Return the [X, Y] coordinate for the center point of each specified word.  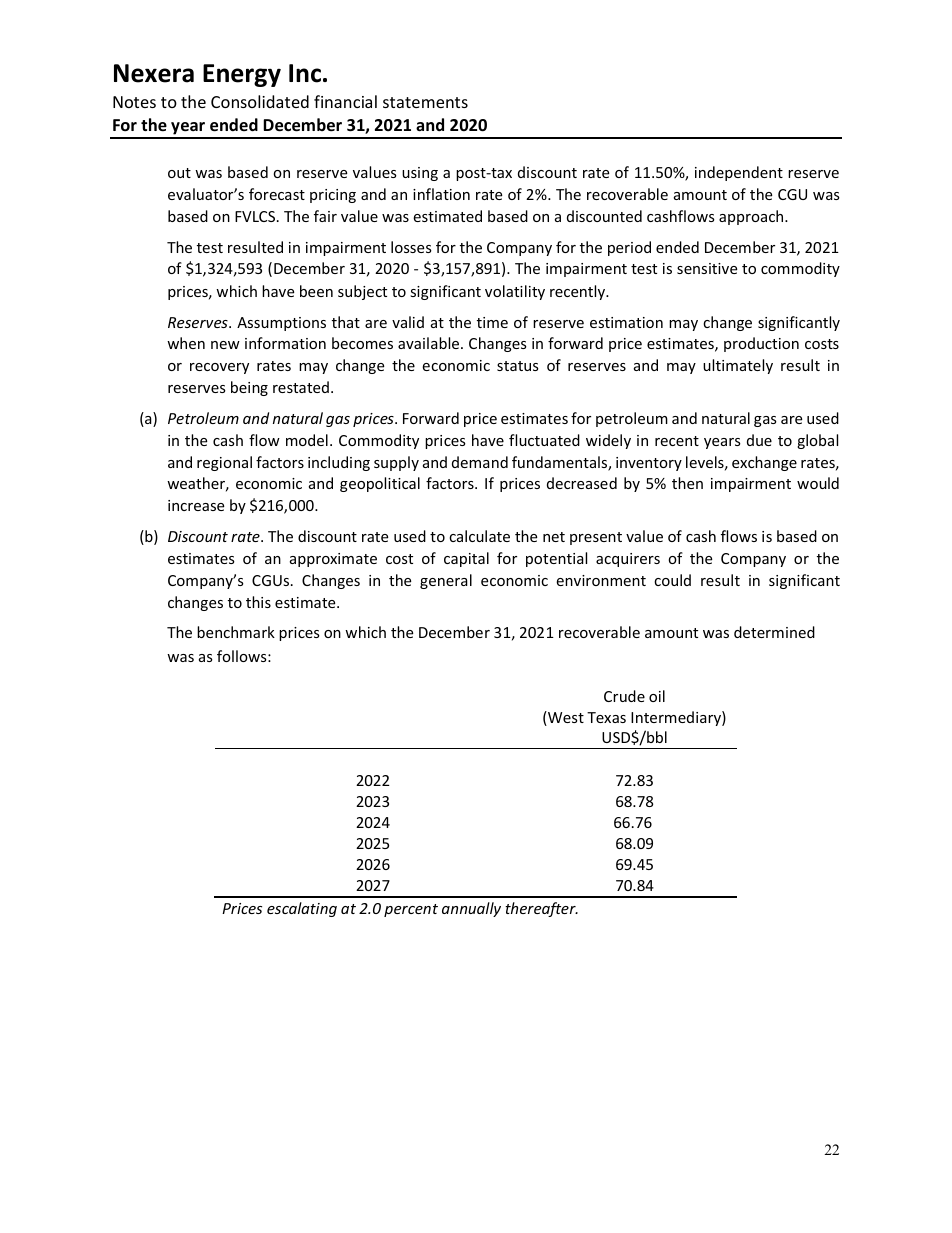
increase [196, 505]
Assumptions [281, 324]
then [687, 483]
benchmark [236, 632]
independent [739, 173]
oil [657, 696]
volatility [515, 292]
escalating [302, 909]
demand [480, 462]
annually [471, 909]
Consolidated [260, 101]
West [565, 718]
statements [425, 102]
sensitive [707, 268]
